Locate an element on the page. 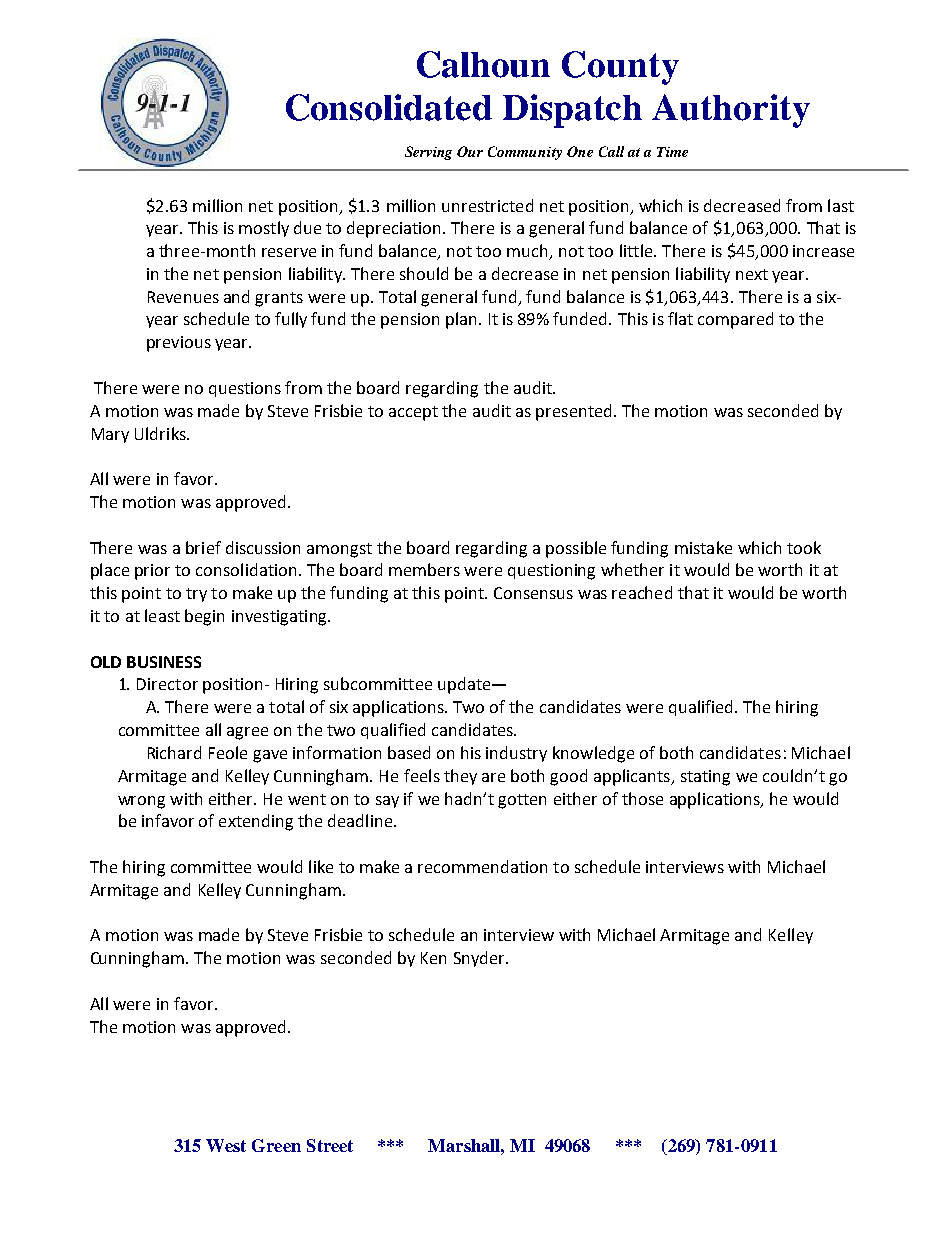 Image resolution: width=952 pixels, height=1233 pixels. West is located at coordinates (226, 1145).
